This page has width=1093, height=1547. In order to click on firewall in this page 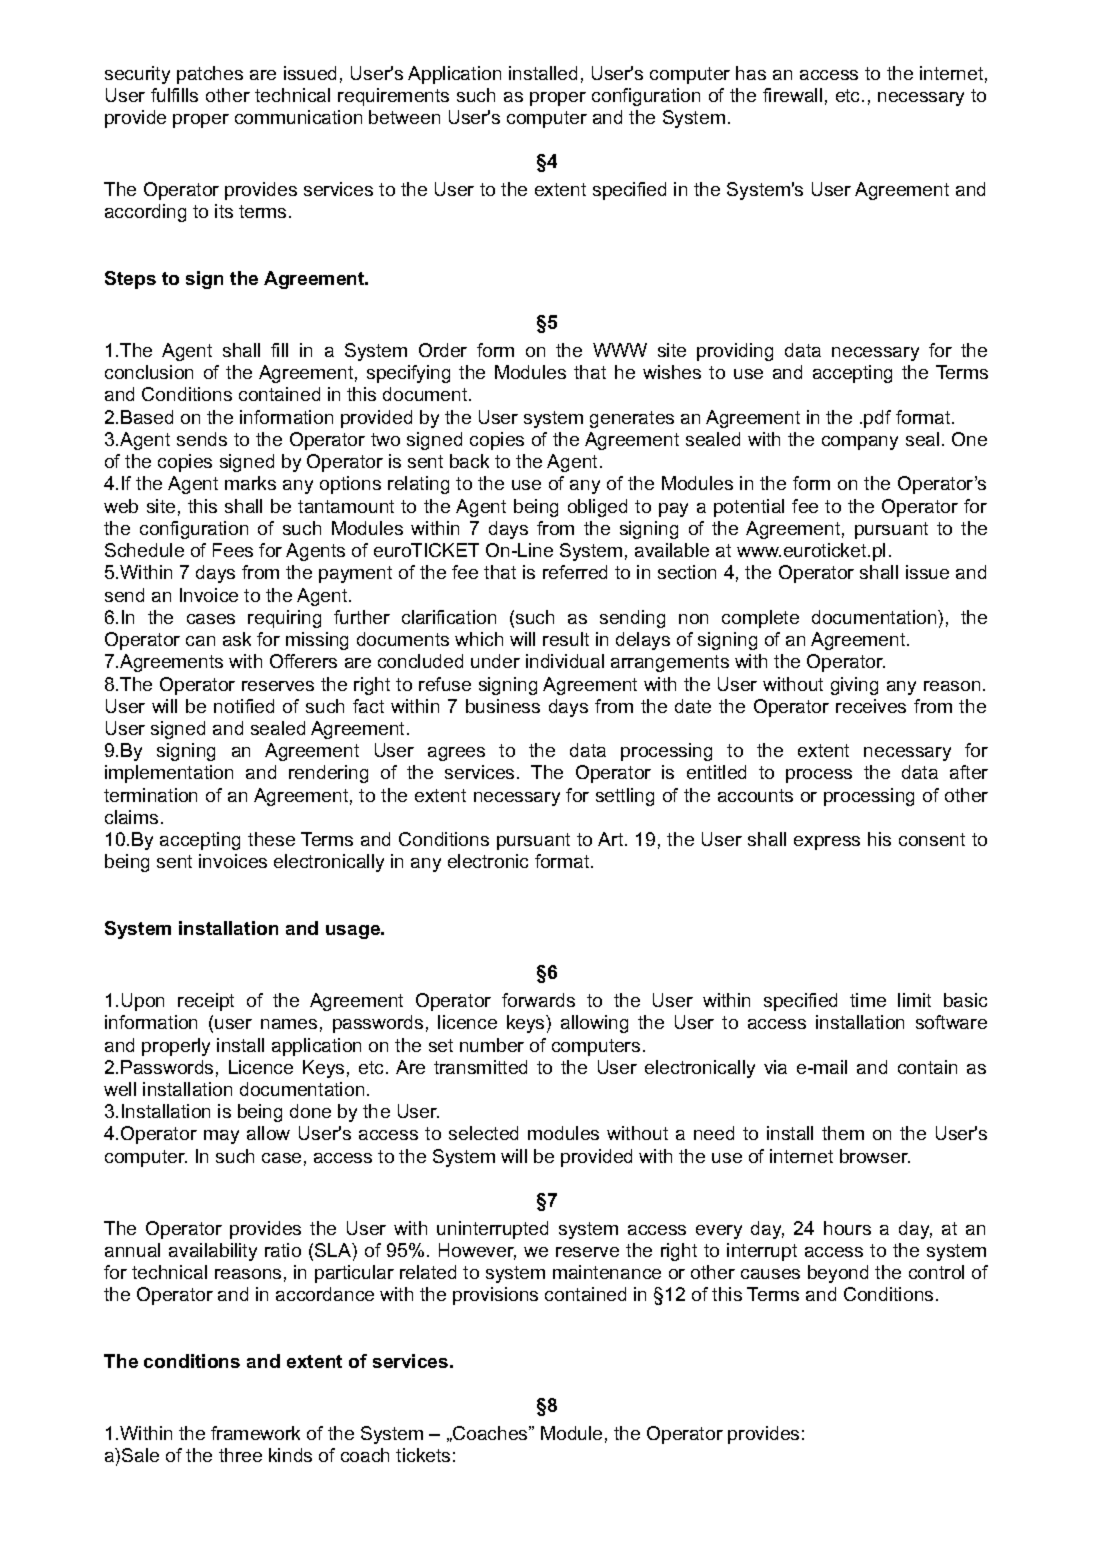, I will do `click(792, 95)`.
